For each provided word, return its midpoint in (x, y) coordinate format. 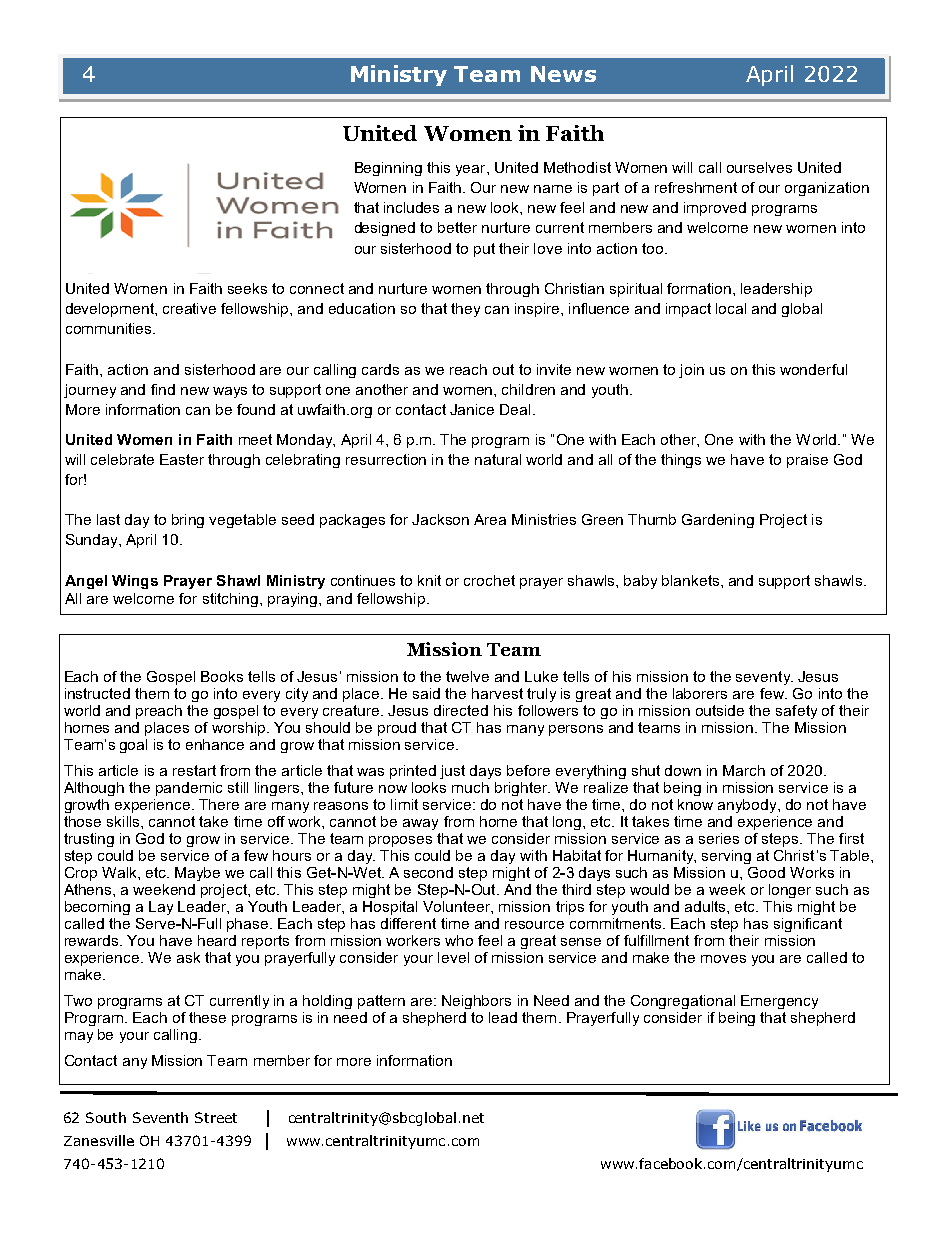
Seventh (160, 1117)
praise (807, 461)
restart (194, 770)
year (472, 170)
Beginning (388, 169)
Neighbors (476, 1002)
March (744, 770)
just (452, 772)
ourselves (759, 167)
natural (498, 459)
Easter (182, 459)
